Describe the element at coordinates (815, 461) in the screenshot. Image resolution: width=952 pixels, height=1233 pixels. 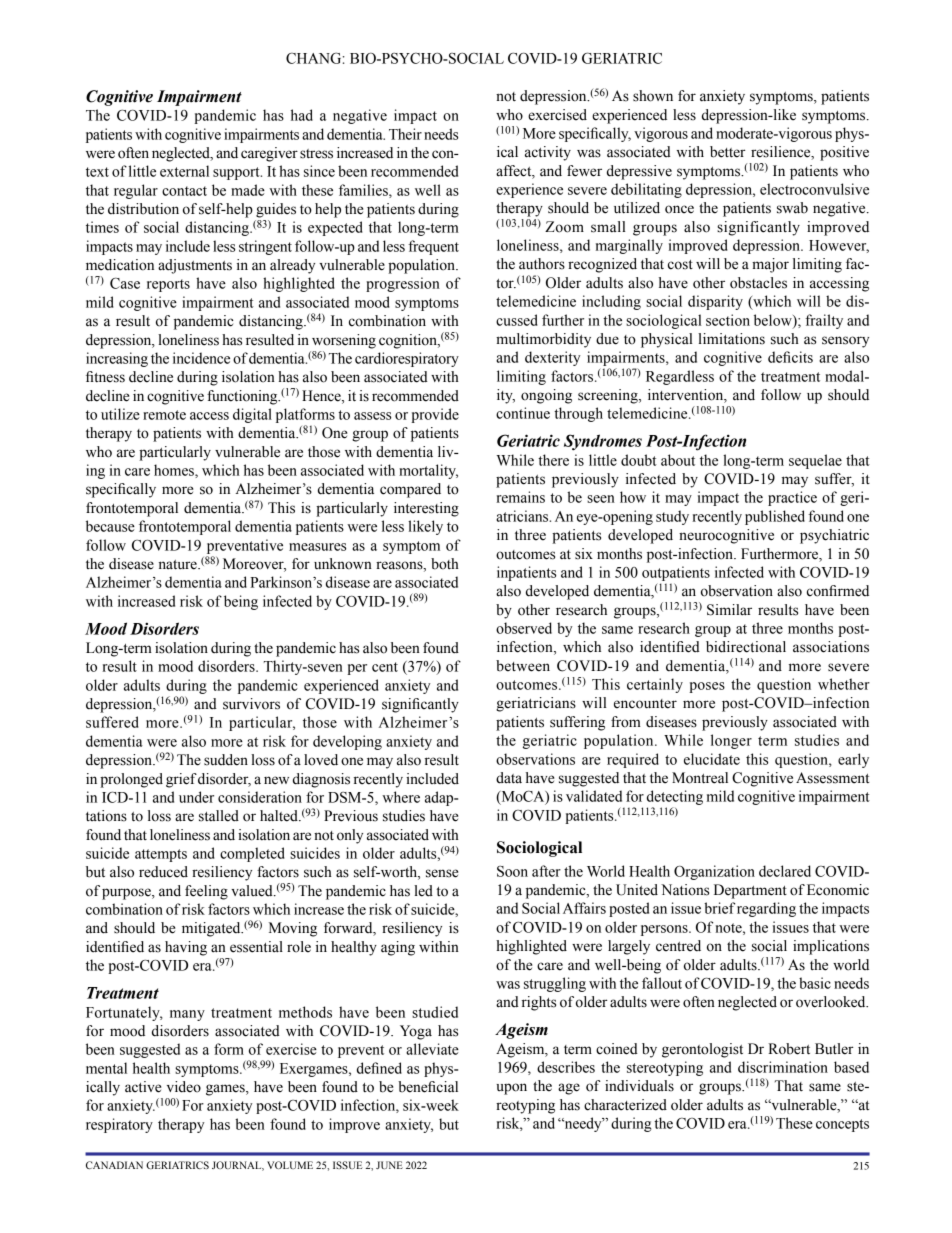
I see `sequelae` at that location.
